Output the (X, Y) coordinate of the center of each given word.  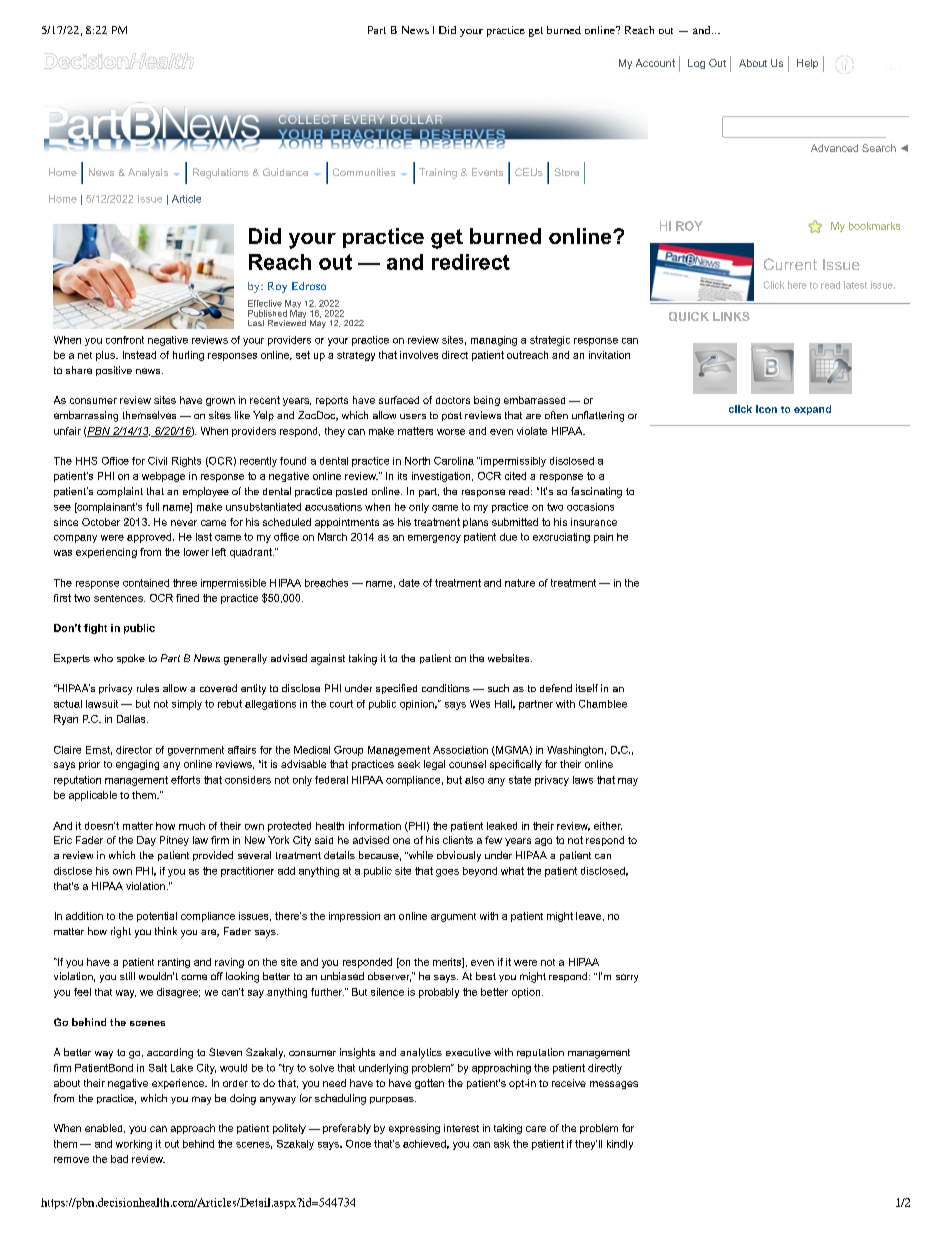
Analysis (148, 173)
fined (187, 598)
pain (603, 538)
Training (438, 173)
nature (520, 583)
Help (807, 64)
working (134, 1145)
